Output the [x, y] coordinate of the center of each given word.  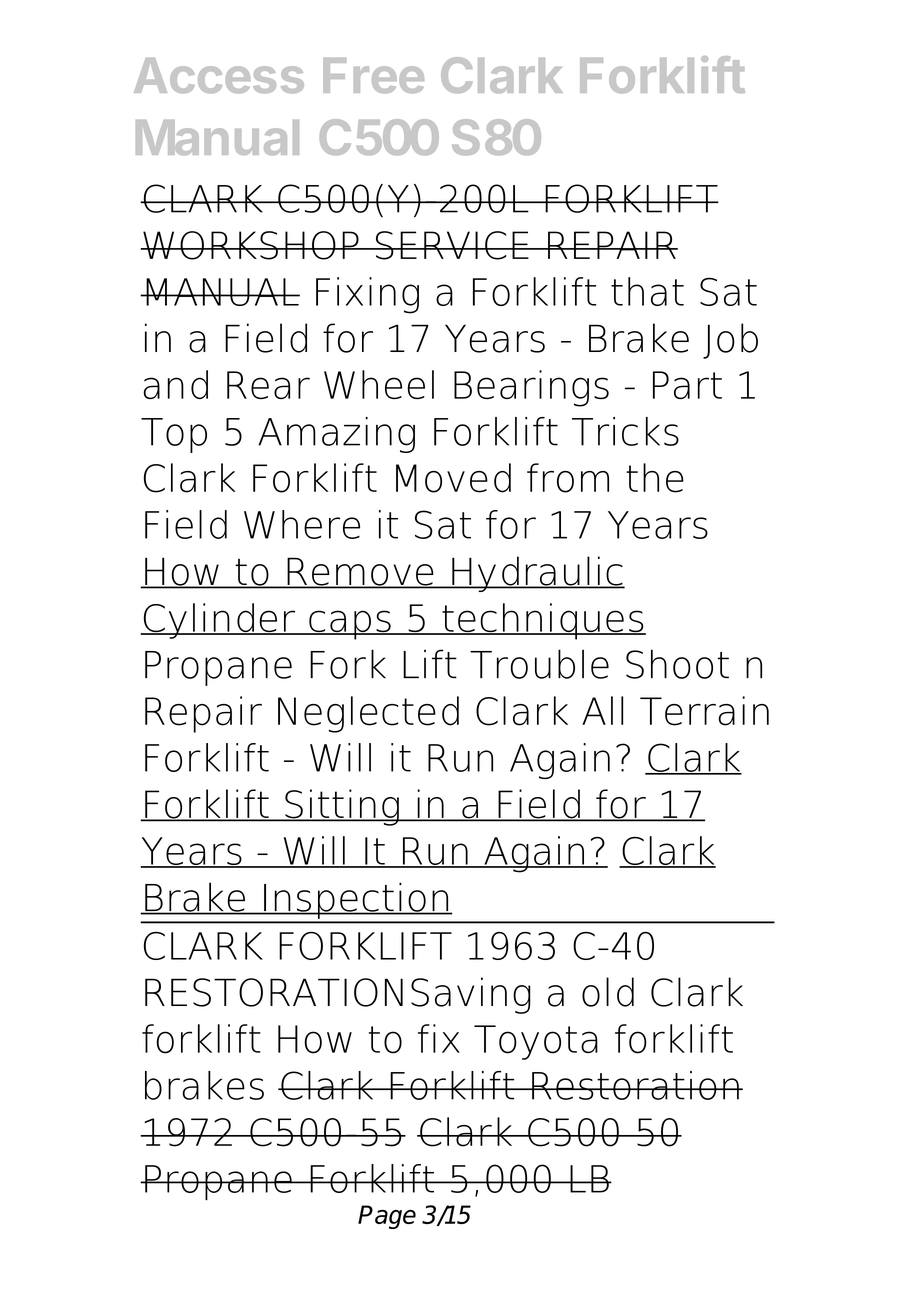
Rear [268, 385]
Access [219, 75]
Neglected [368, 714]
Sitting [342, 807]
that [647, 291]
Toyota [536, 1042]
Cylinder [219, 621]
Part [687, 385]
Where [302, 524]
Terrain [704, 711]
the [655, 478]
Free [373, 75]
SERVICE [452, 245]
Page [387, 1217]
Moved [453, 478]
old [608, 992]
